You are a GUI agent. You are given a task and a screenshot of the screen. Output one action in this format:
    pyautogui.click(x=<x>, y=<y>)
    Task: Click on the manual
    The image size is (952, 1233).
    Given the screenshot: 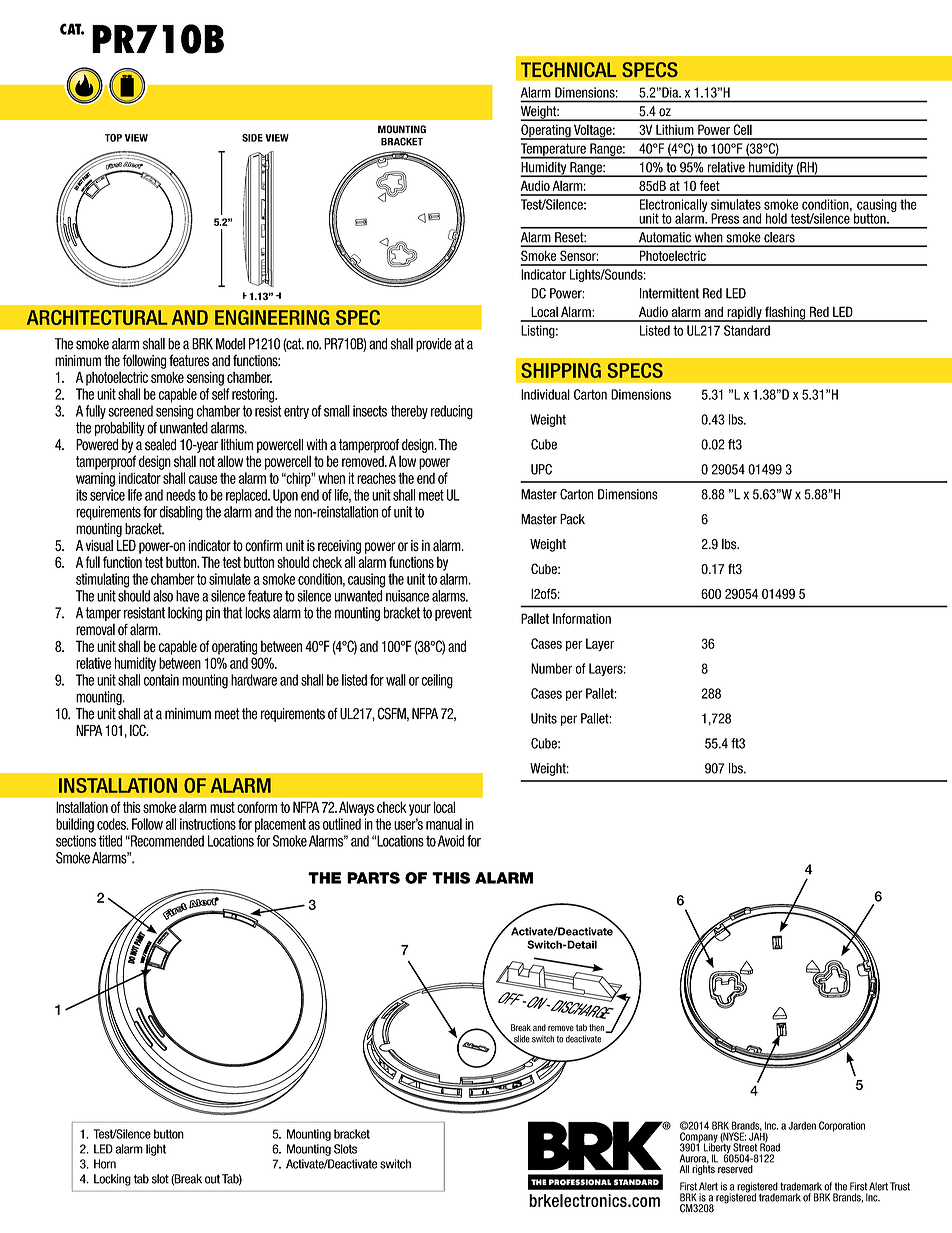 What is the action you would take?
    pyautogui.click(x=444, y=824)
